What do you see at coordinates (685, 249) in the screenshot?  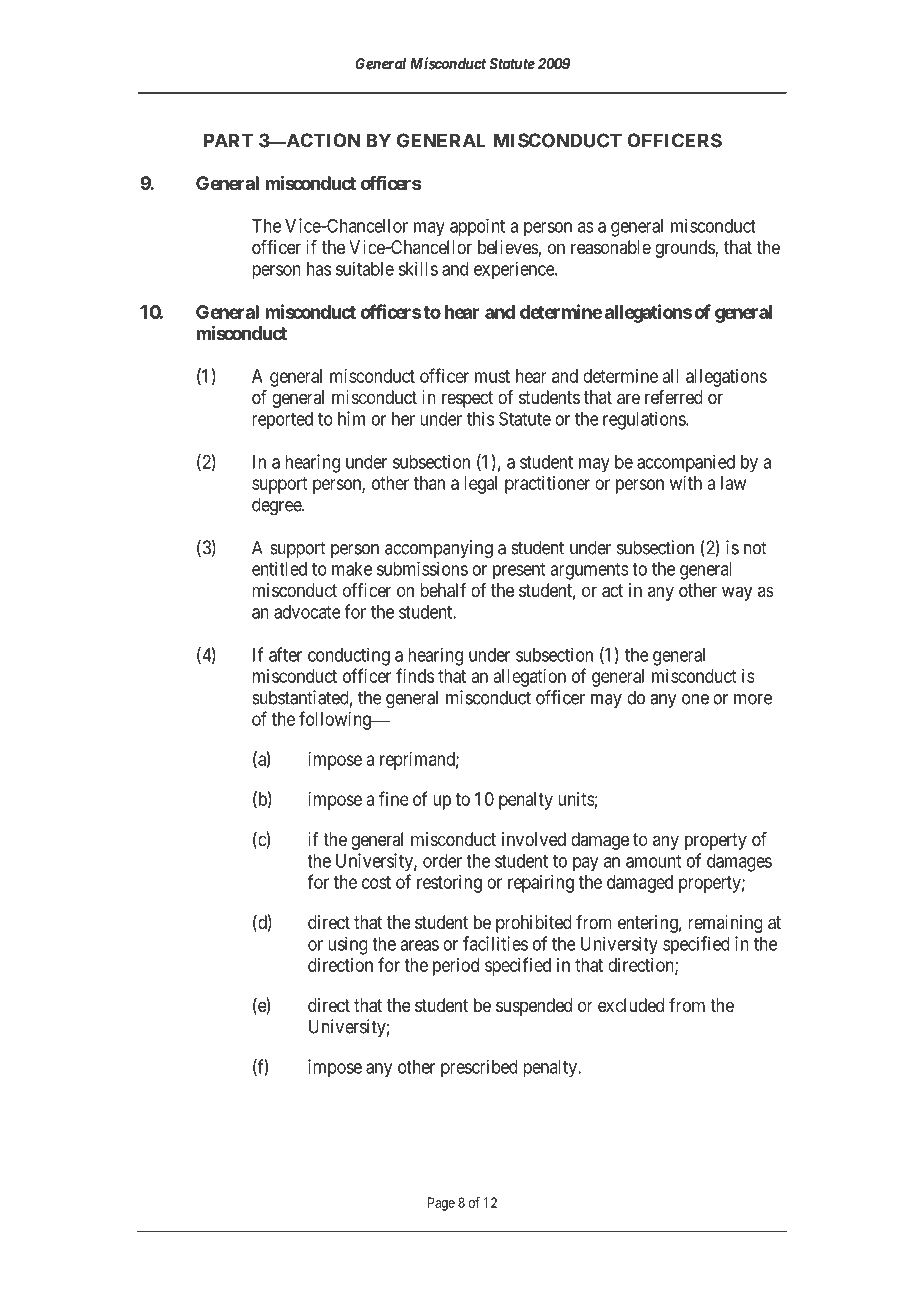 I see `grounds` at bounding box center [685, 249].
